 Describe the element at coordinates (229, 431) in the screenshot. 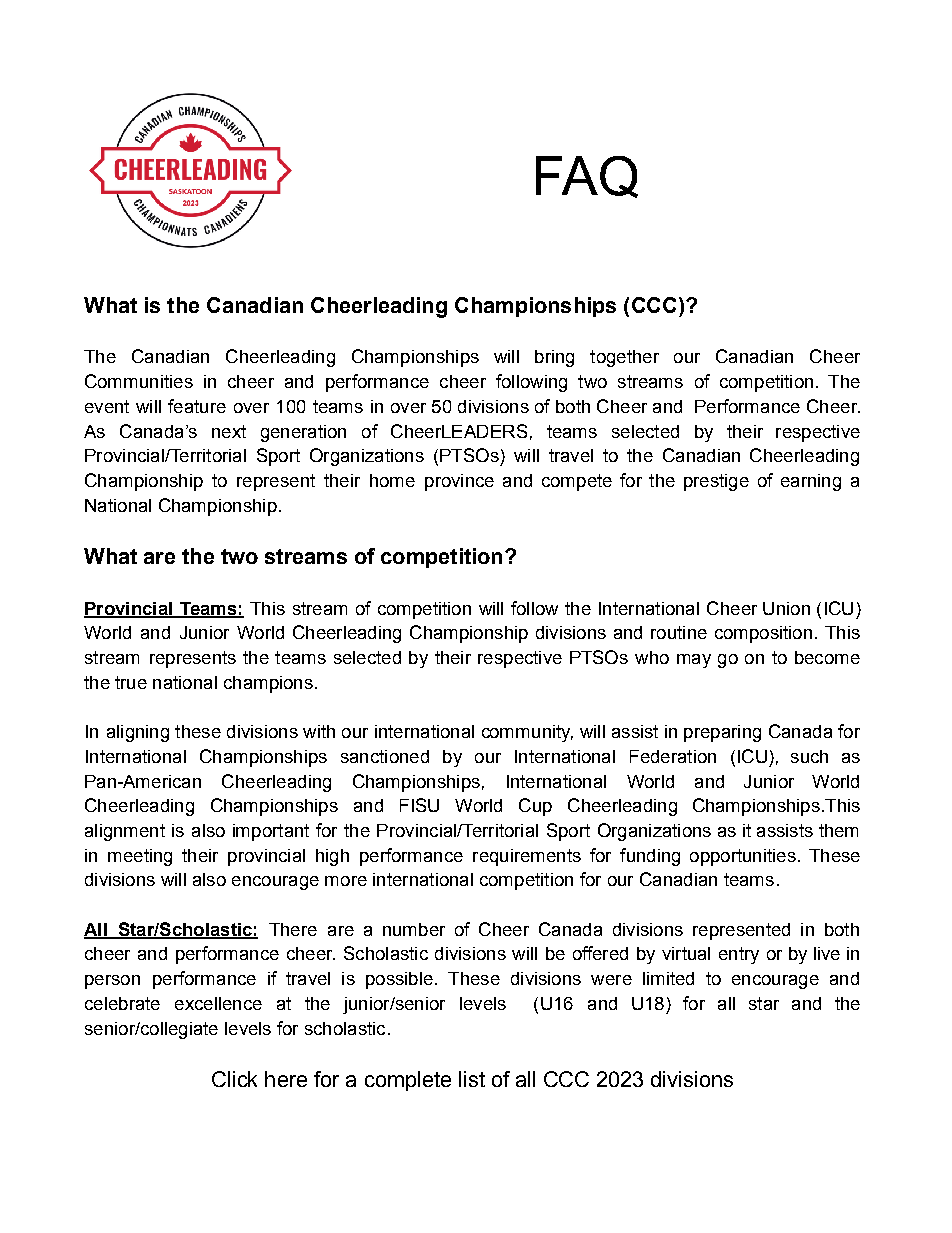

I see `next` at that location.
